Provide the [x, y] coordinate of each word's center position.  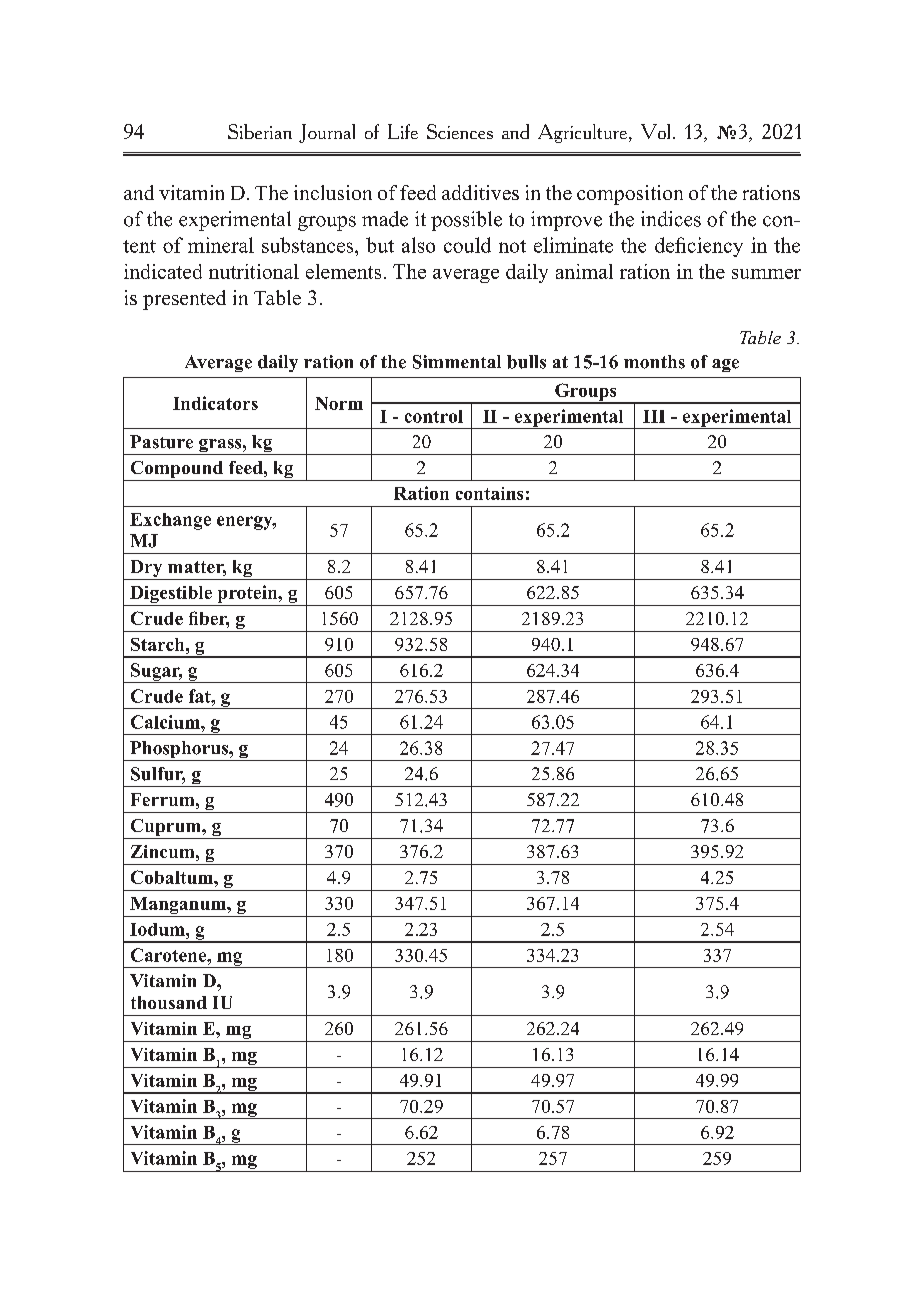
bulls [526, 362]
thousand [169, 1002]
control [434, 416]
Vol [655, 131]
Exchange [170, 521]
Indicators [215, 403]
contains [489, 493]
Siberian [260, 131]
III [654, 416]
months [654, 362]
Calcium [166, 722]
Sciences [460, 131]
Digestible [171, 596]
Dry [146, 570]
